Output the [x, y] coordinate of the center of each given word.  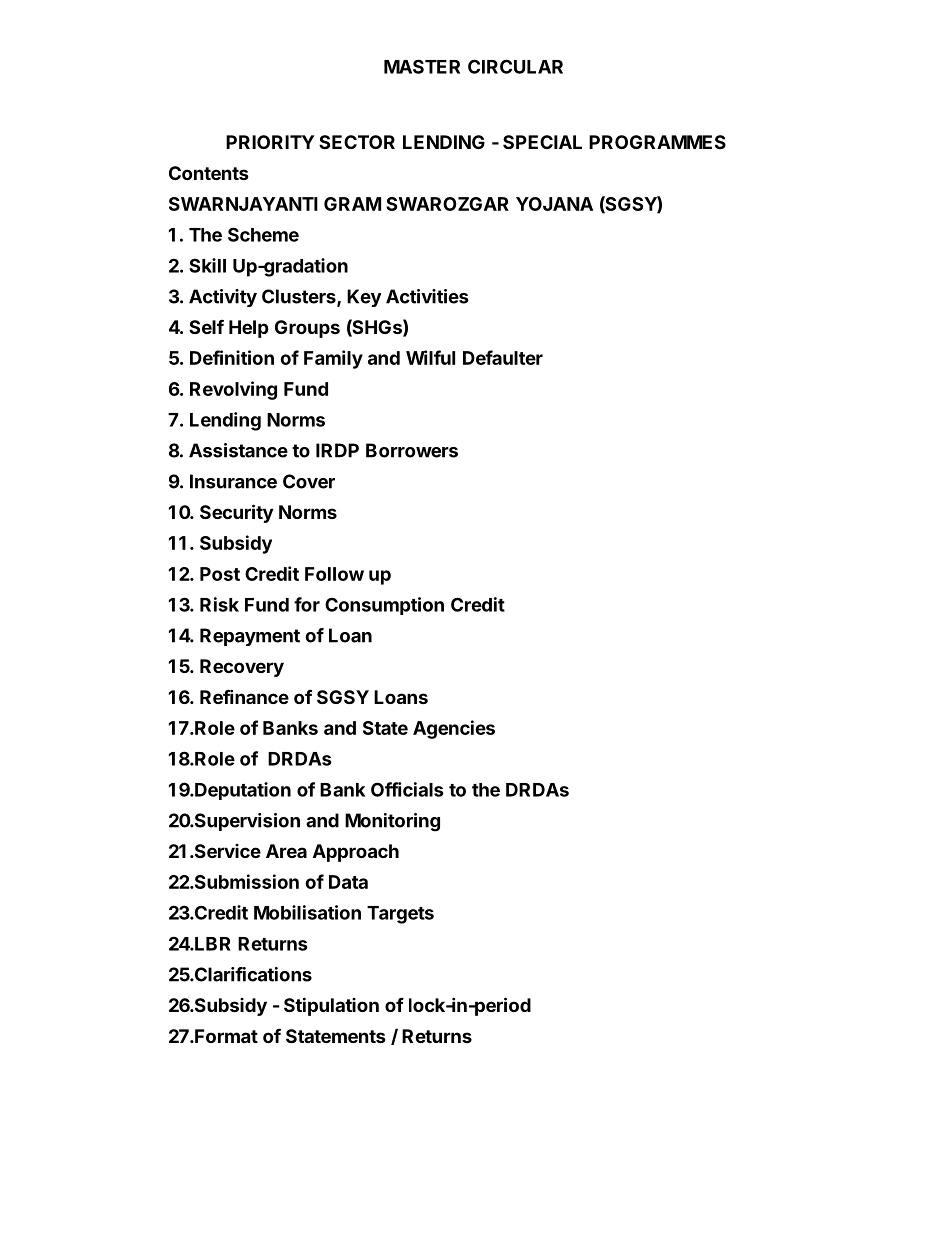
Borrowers [412, 450]
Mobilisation [307, 912]
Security [236, 513]
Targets [400, 915]
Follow [334, 574]
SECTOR [357, 142]
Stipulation [331, 1006]
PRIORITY [270, 142]
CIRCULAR [515, 66]
